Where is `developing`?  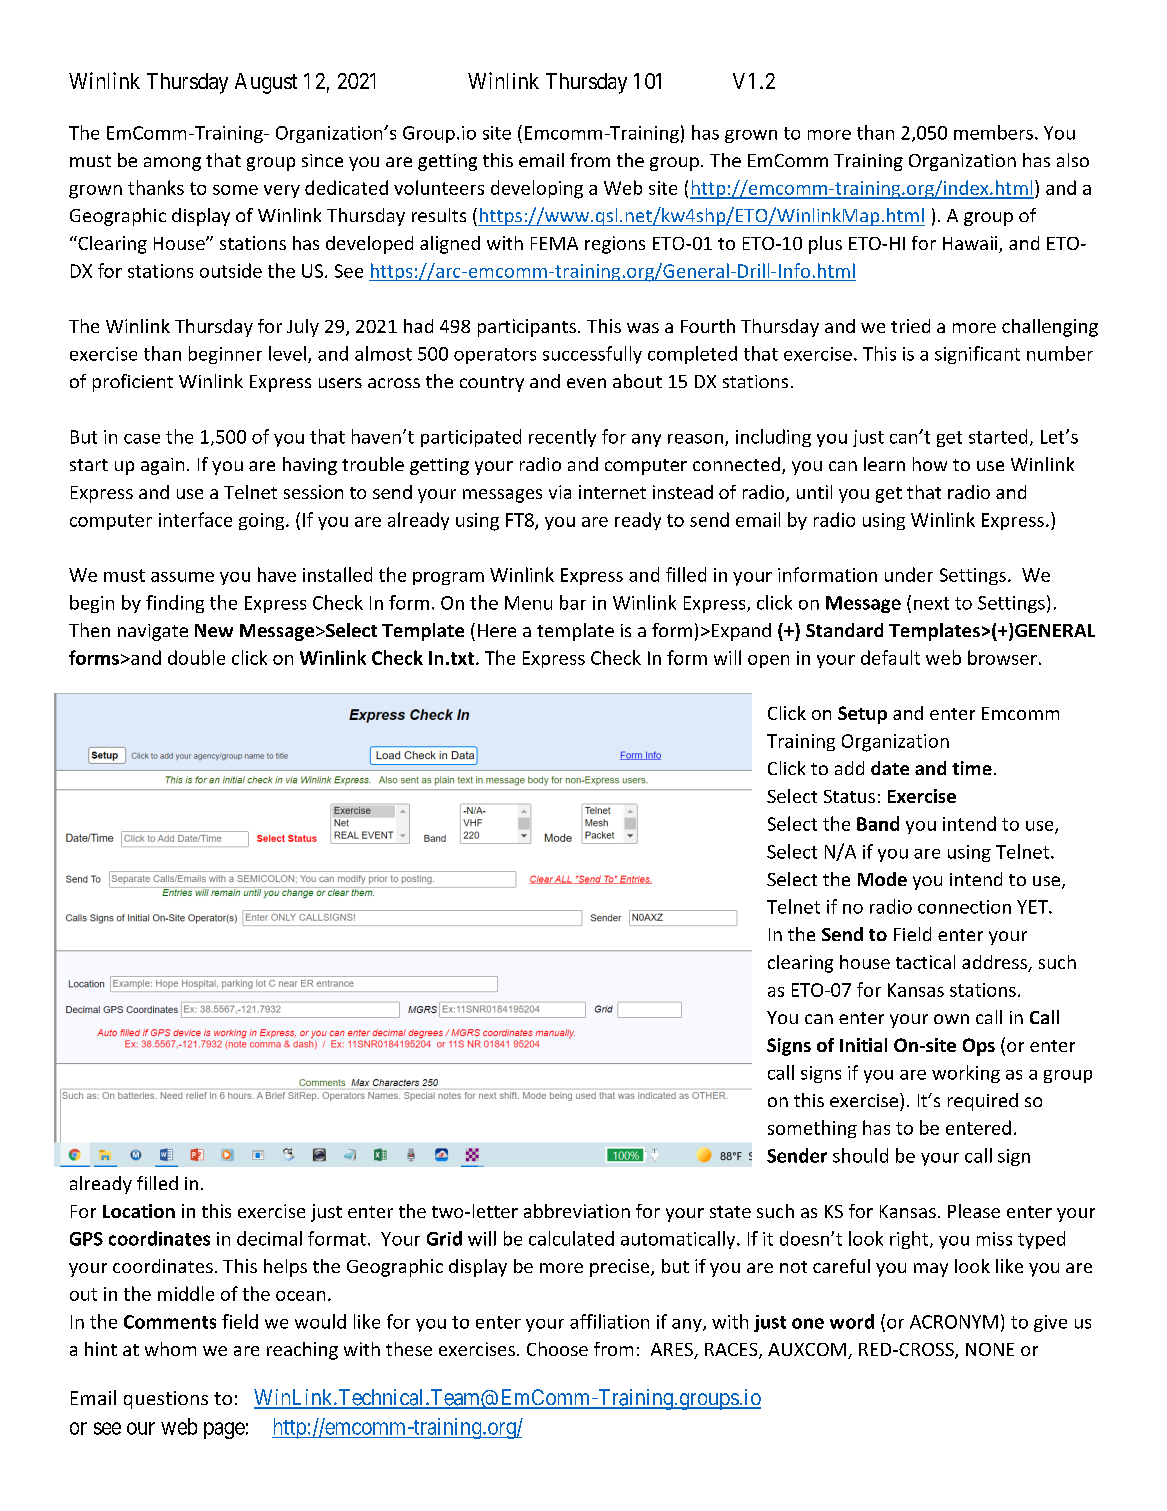
developing is located at coordinates (537, 189).
